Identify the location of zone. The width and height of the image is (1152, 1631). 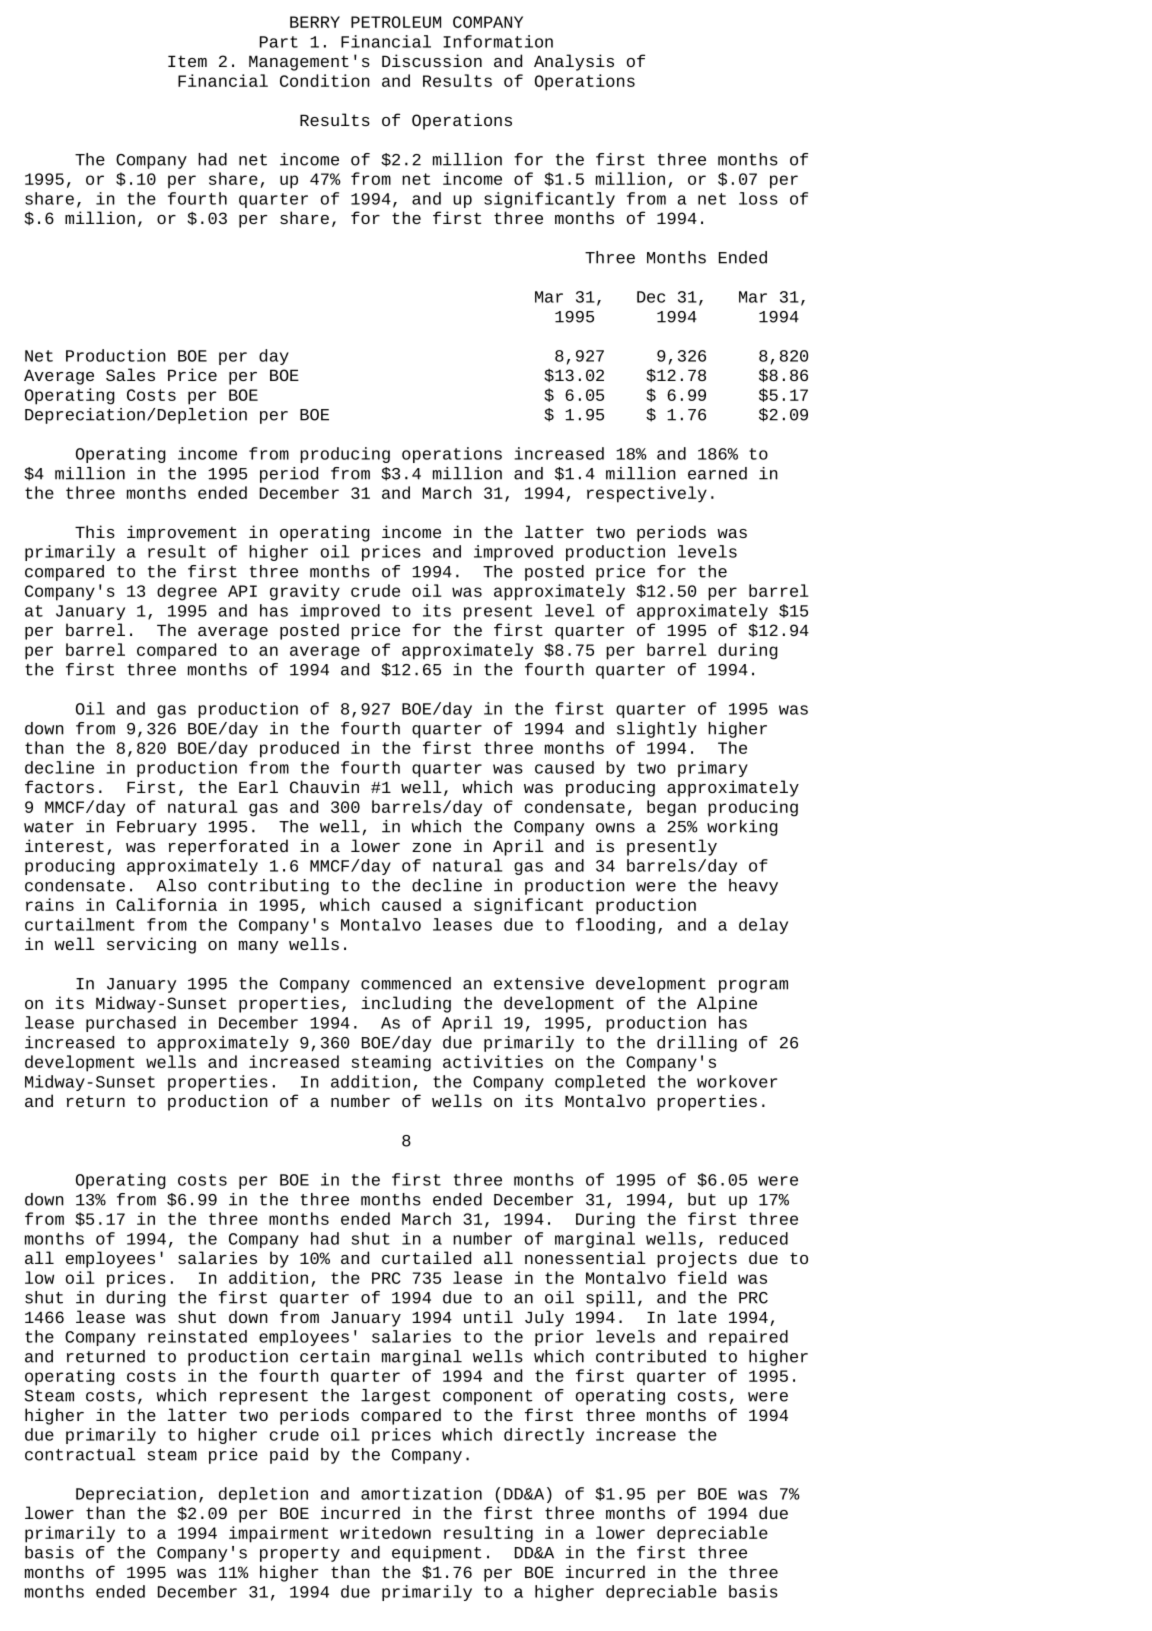
(431, 847).
